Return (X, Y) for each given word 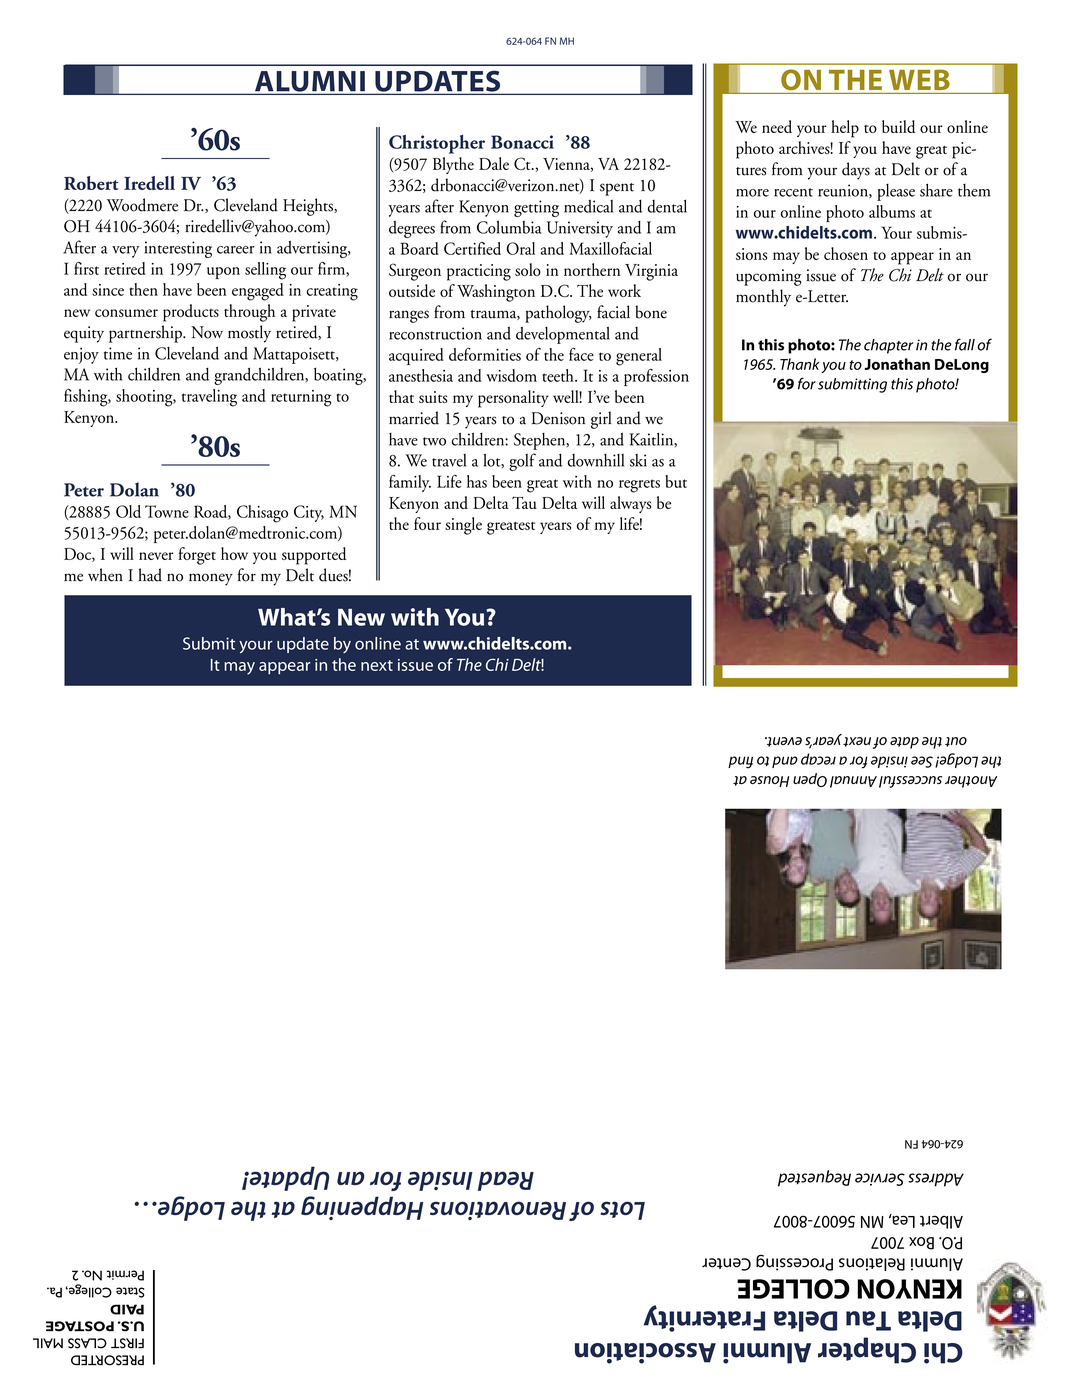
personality (513, 399)
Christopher (437, 144)
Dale (494, 163)
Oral (520, 248)
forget (197, 556)
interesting (178, 249)
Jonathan (897, 364)
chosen (846, 253)
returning (301, 398)
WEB (919, 79)
